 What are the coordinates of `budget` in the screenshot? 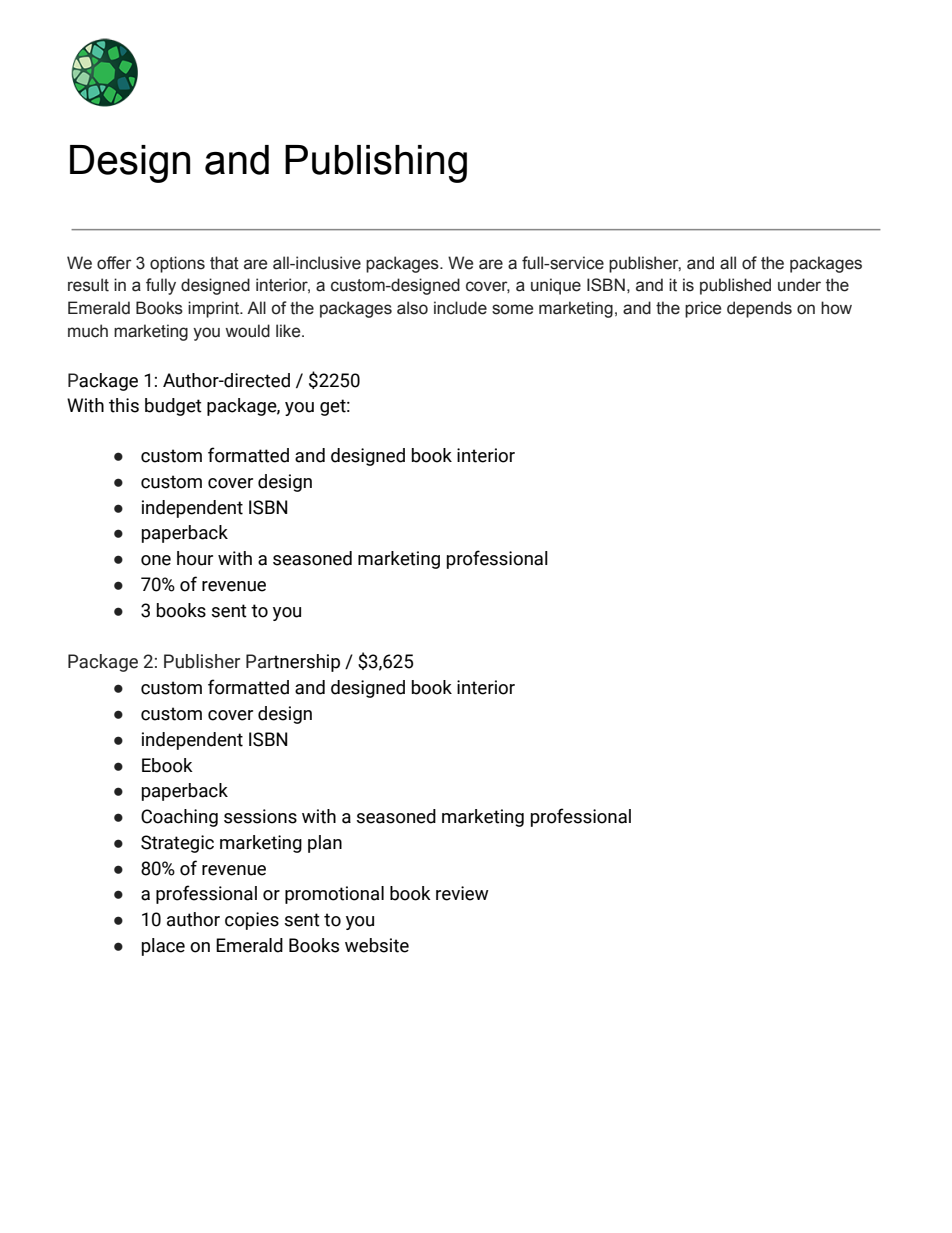 It's located at (173, 407).
